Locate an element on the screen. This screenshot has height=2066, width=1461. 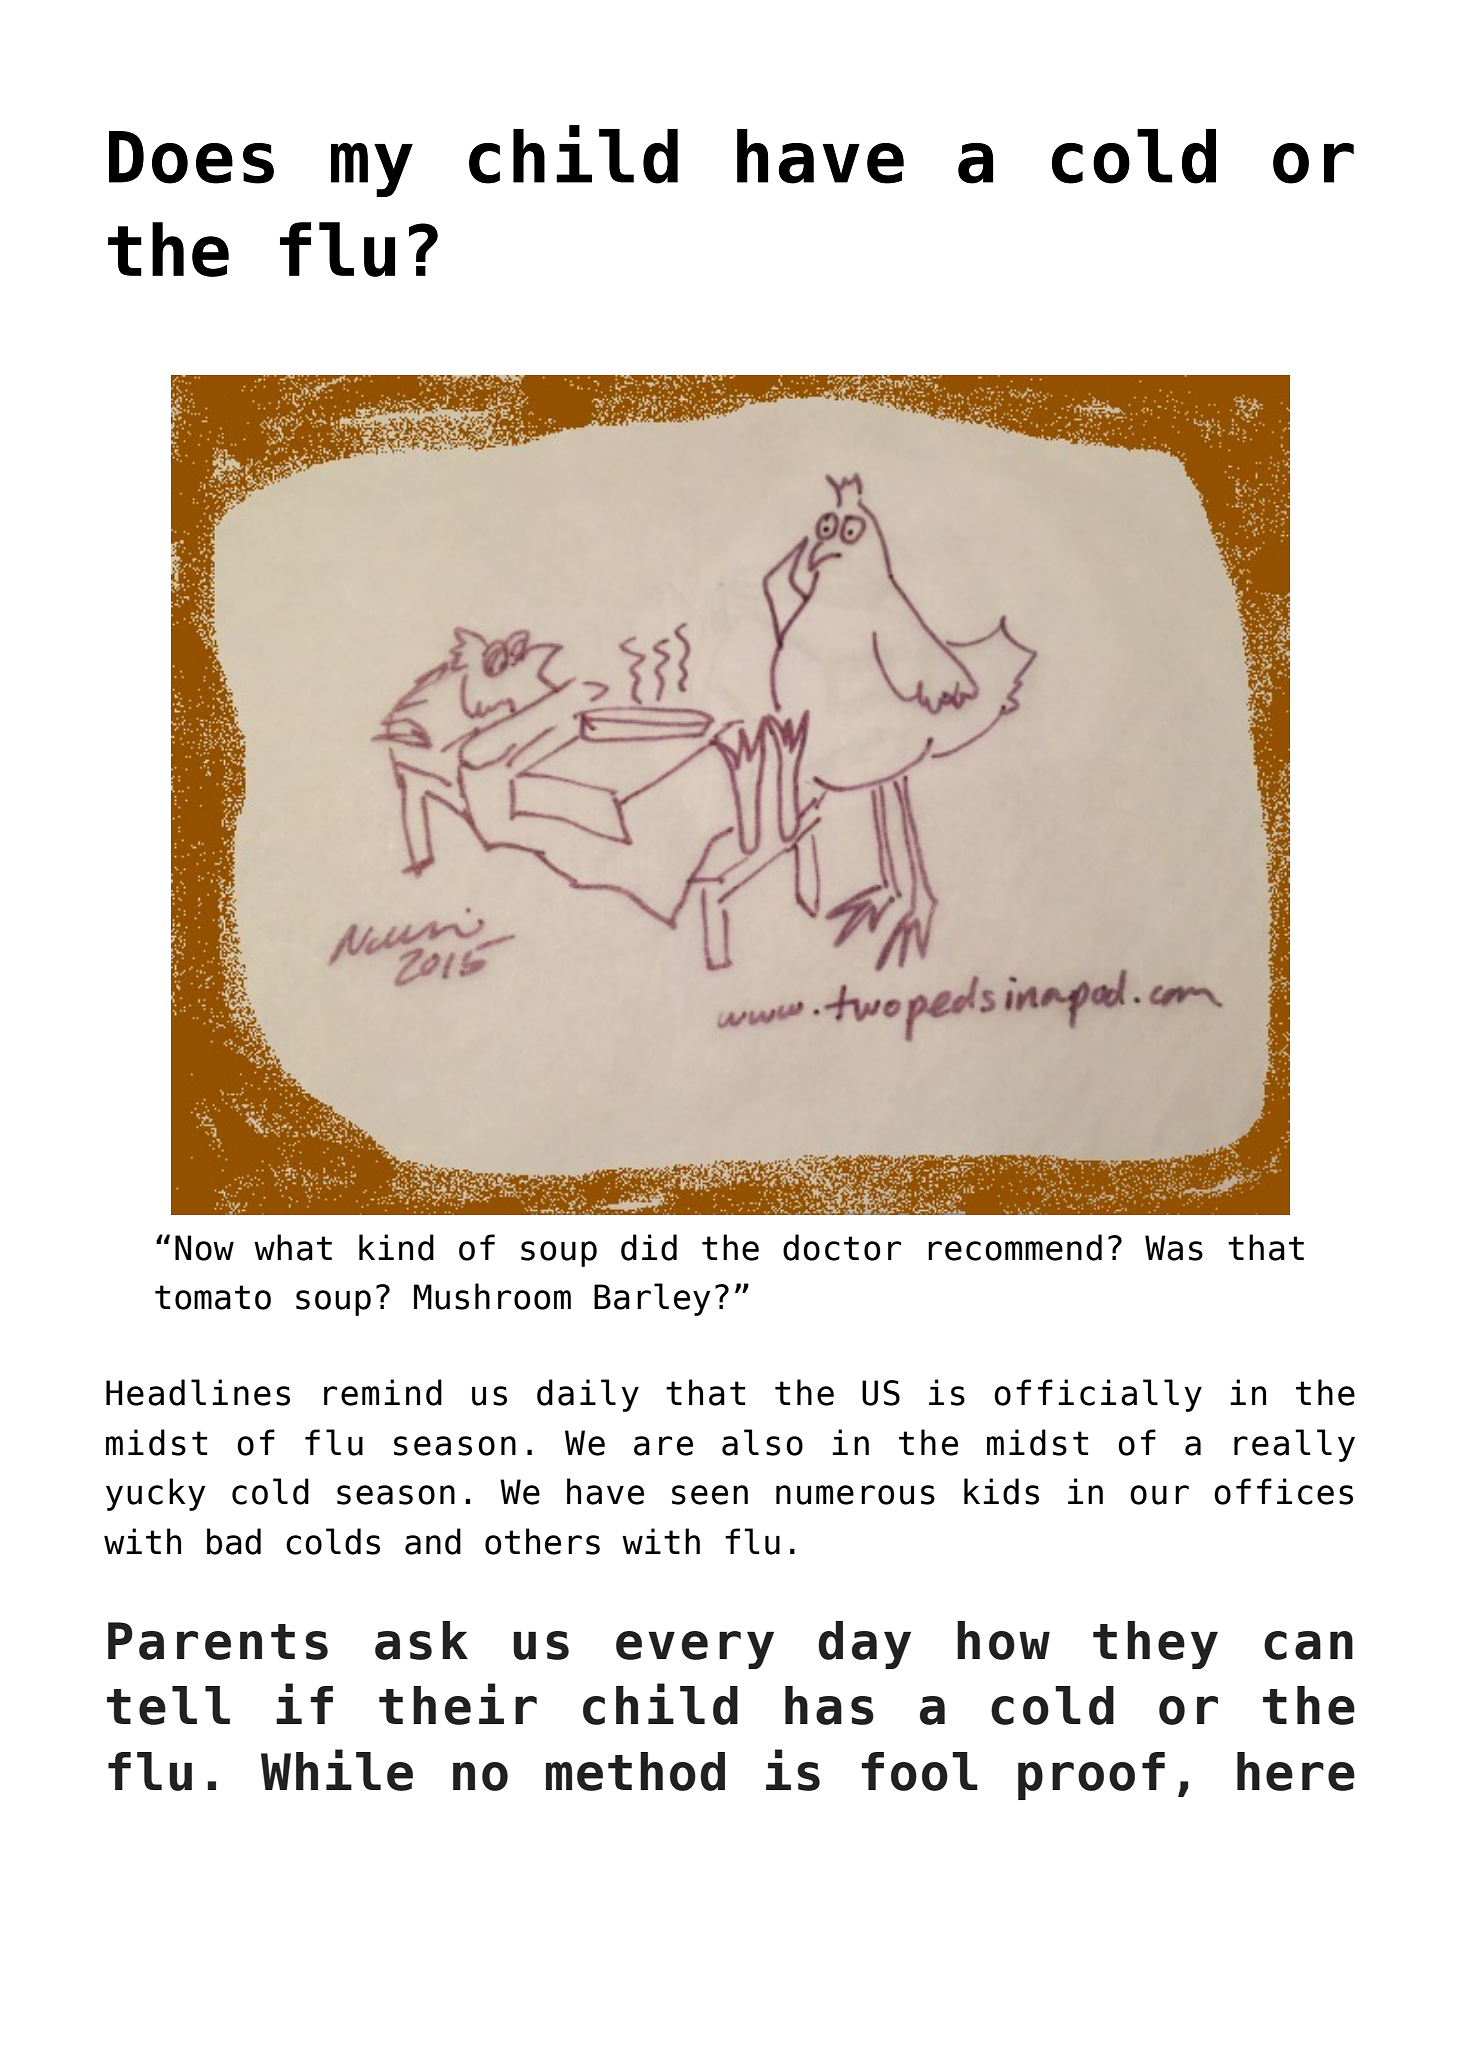
what is located at coordinates (293, 1247).
